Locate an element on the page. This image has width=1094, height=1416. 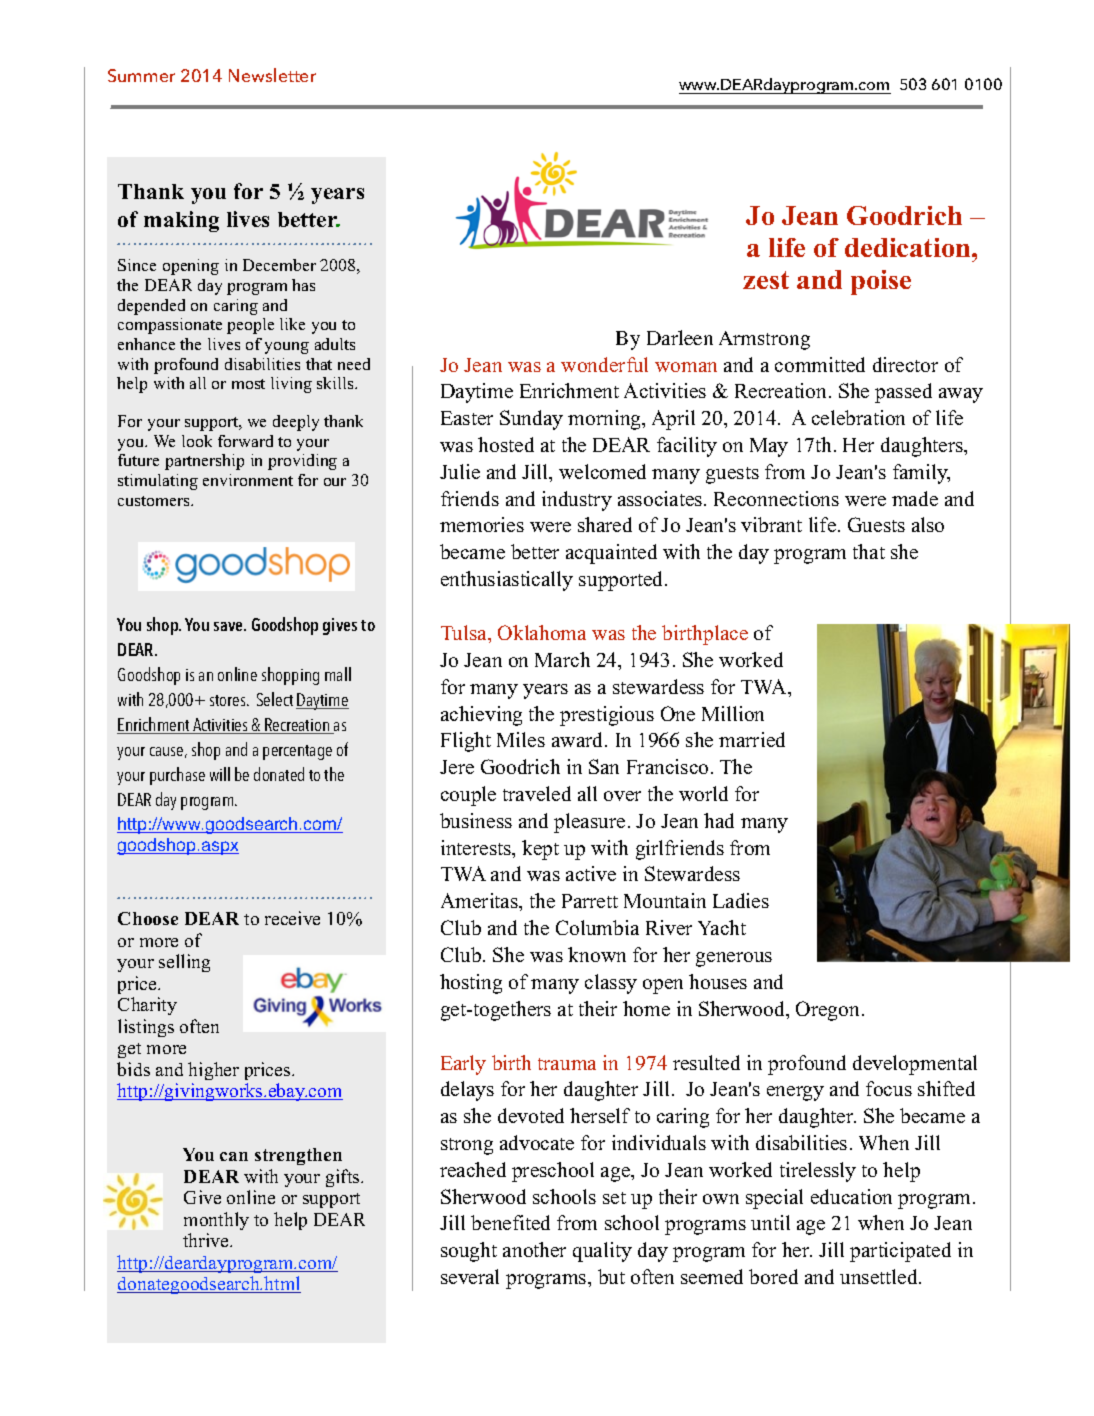
March is located at coordinates (562, 659).
